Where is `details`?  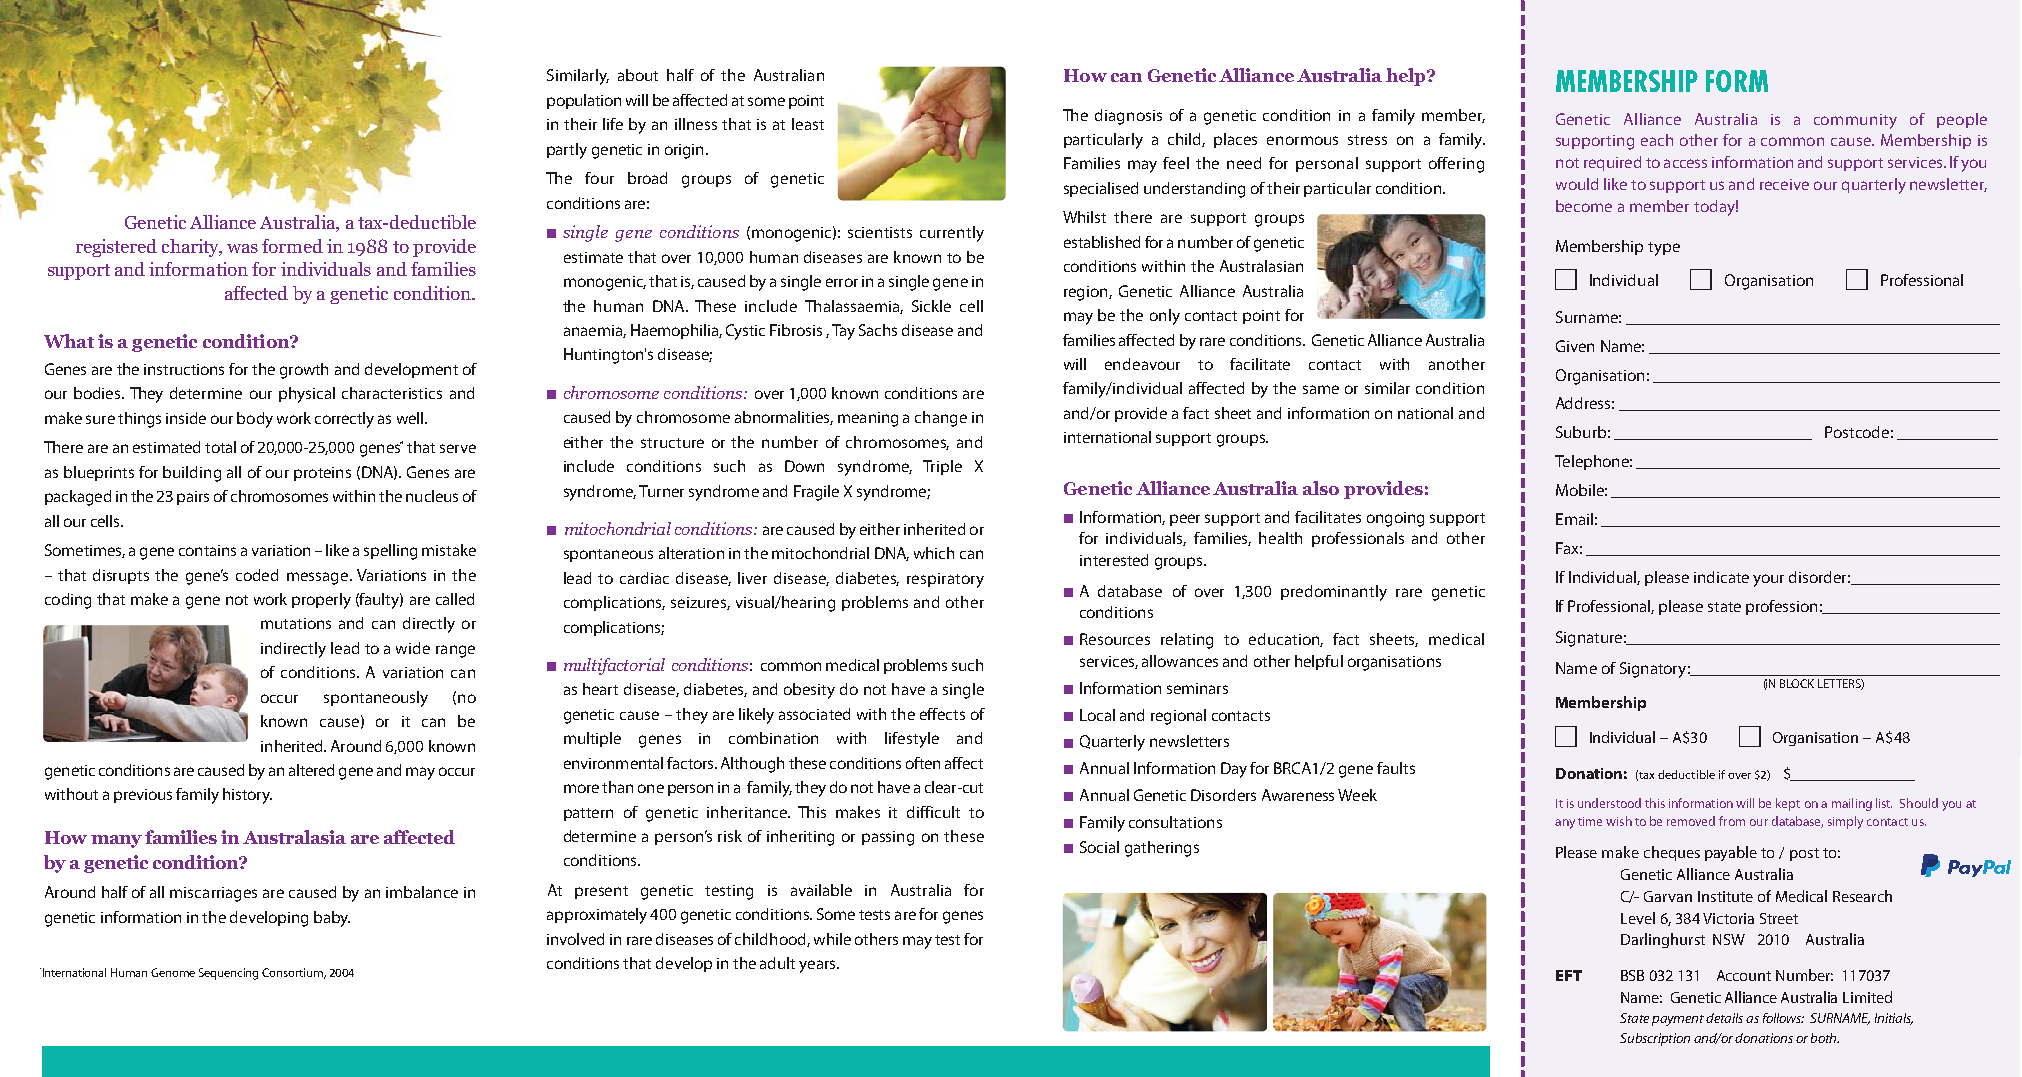 details is located at coordinates (1724, 1018).
